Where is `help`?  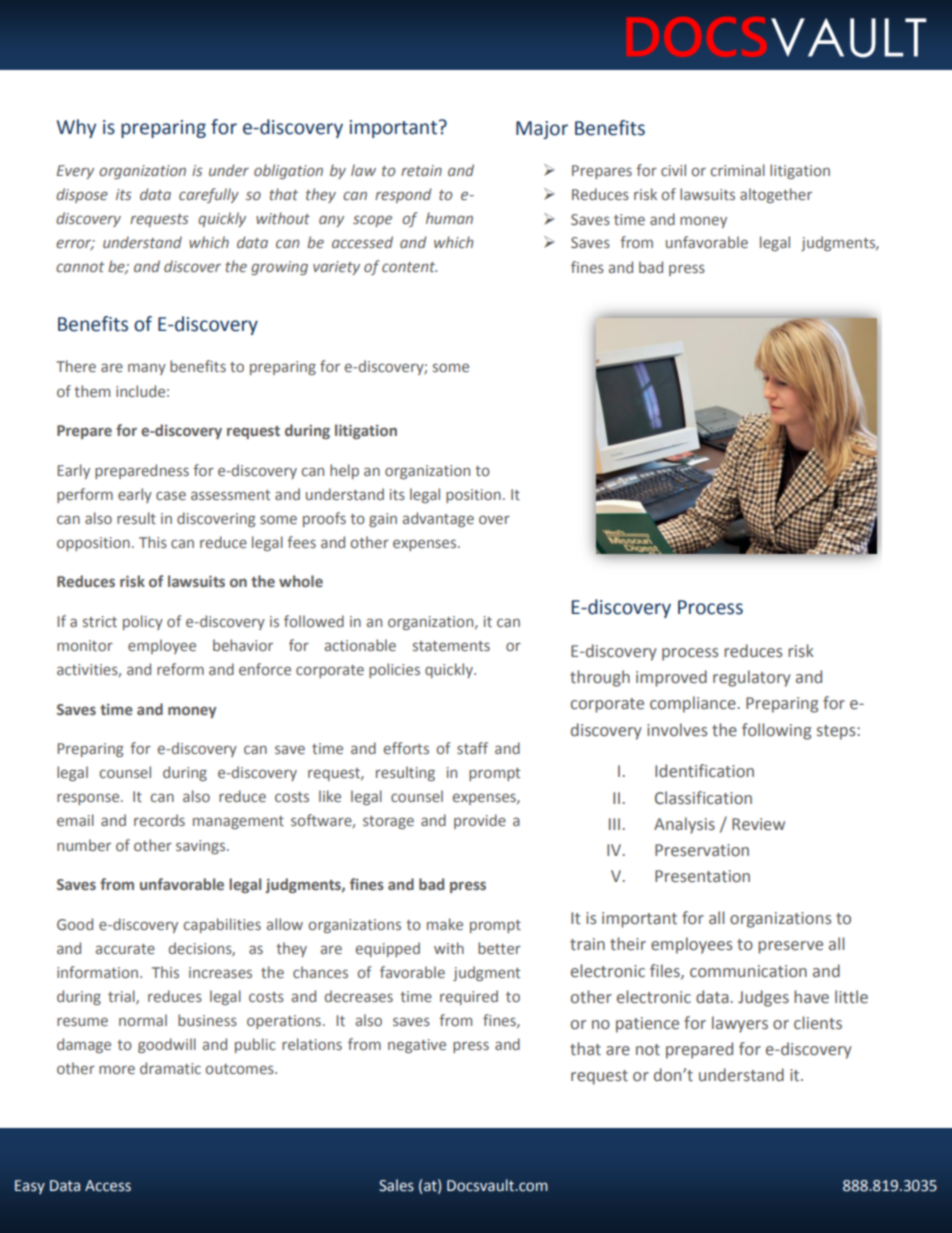
help is located at coordinates (344, 471).
